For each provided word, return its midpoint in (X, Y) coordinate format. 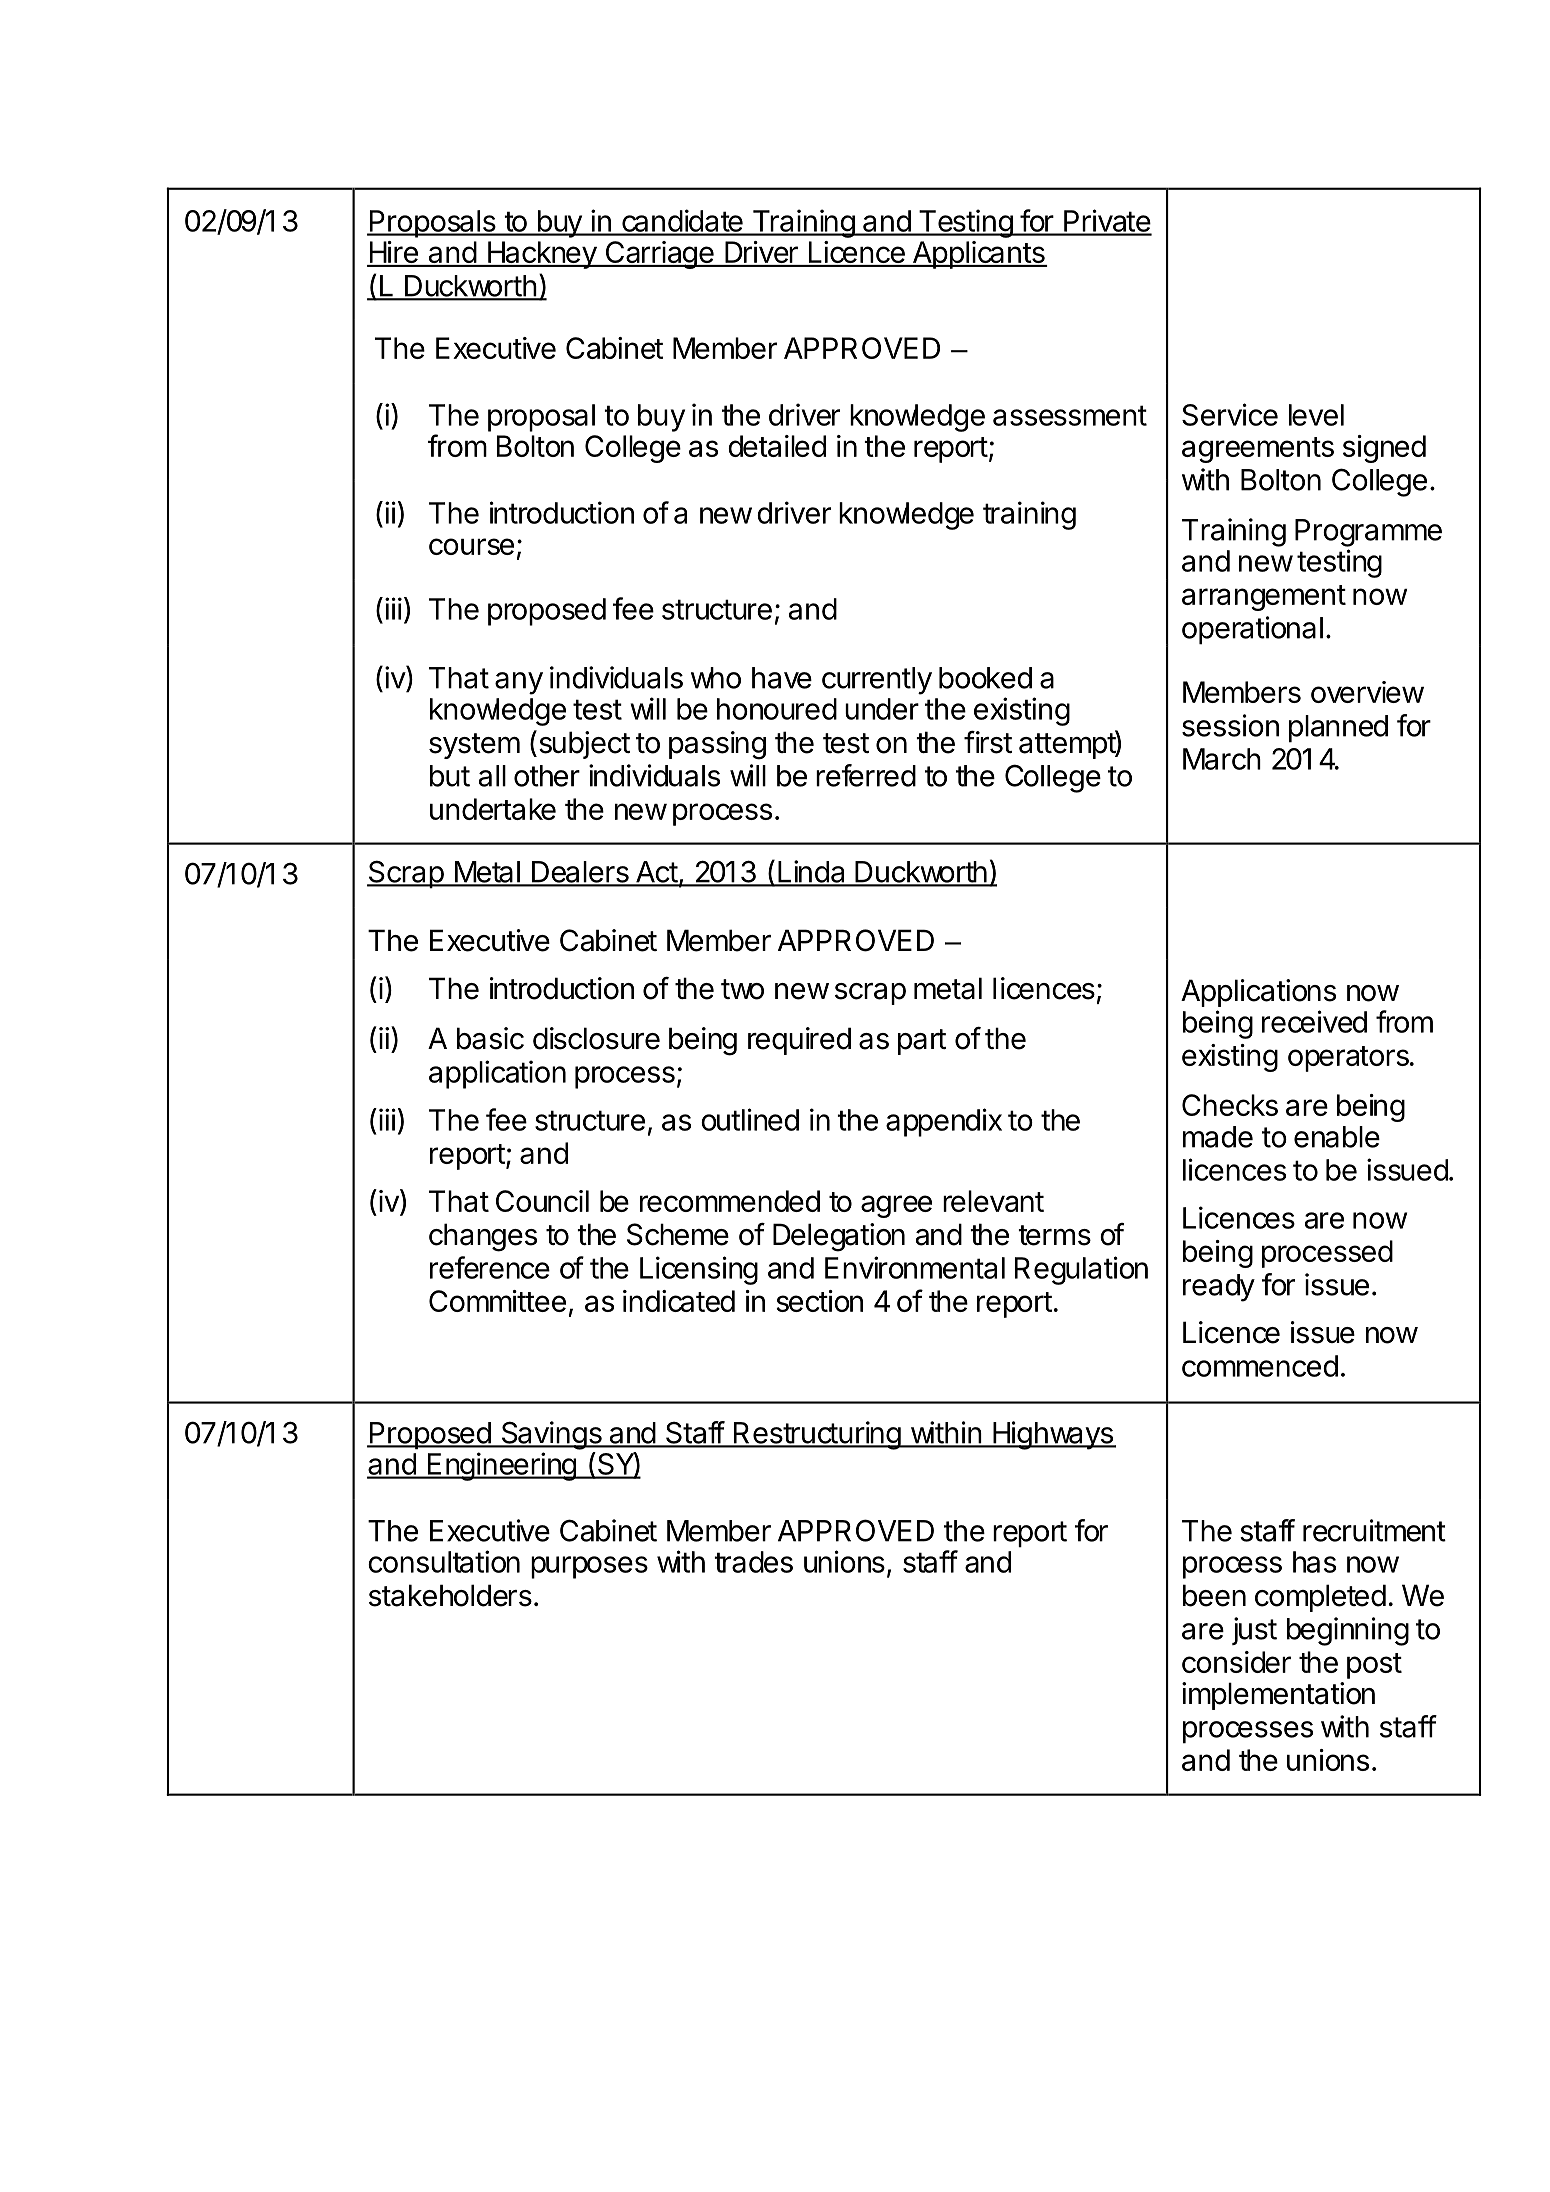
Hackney (541, 255)
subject (583, 744)
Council (542, 1201)
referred (866, 775)
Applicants (978, 255)
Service (1230, 414)
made (1218, 1137)
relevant (993, 1201)
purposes (589, 1567)
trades (753, 1562)
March (1222, 759)
